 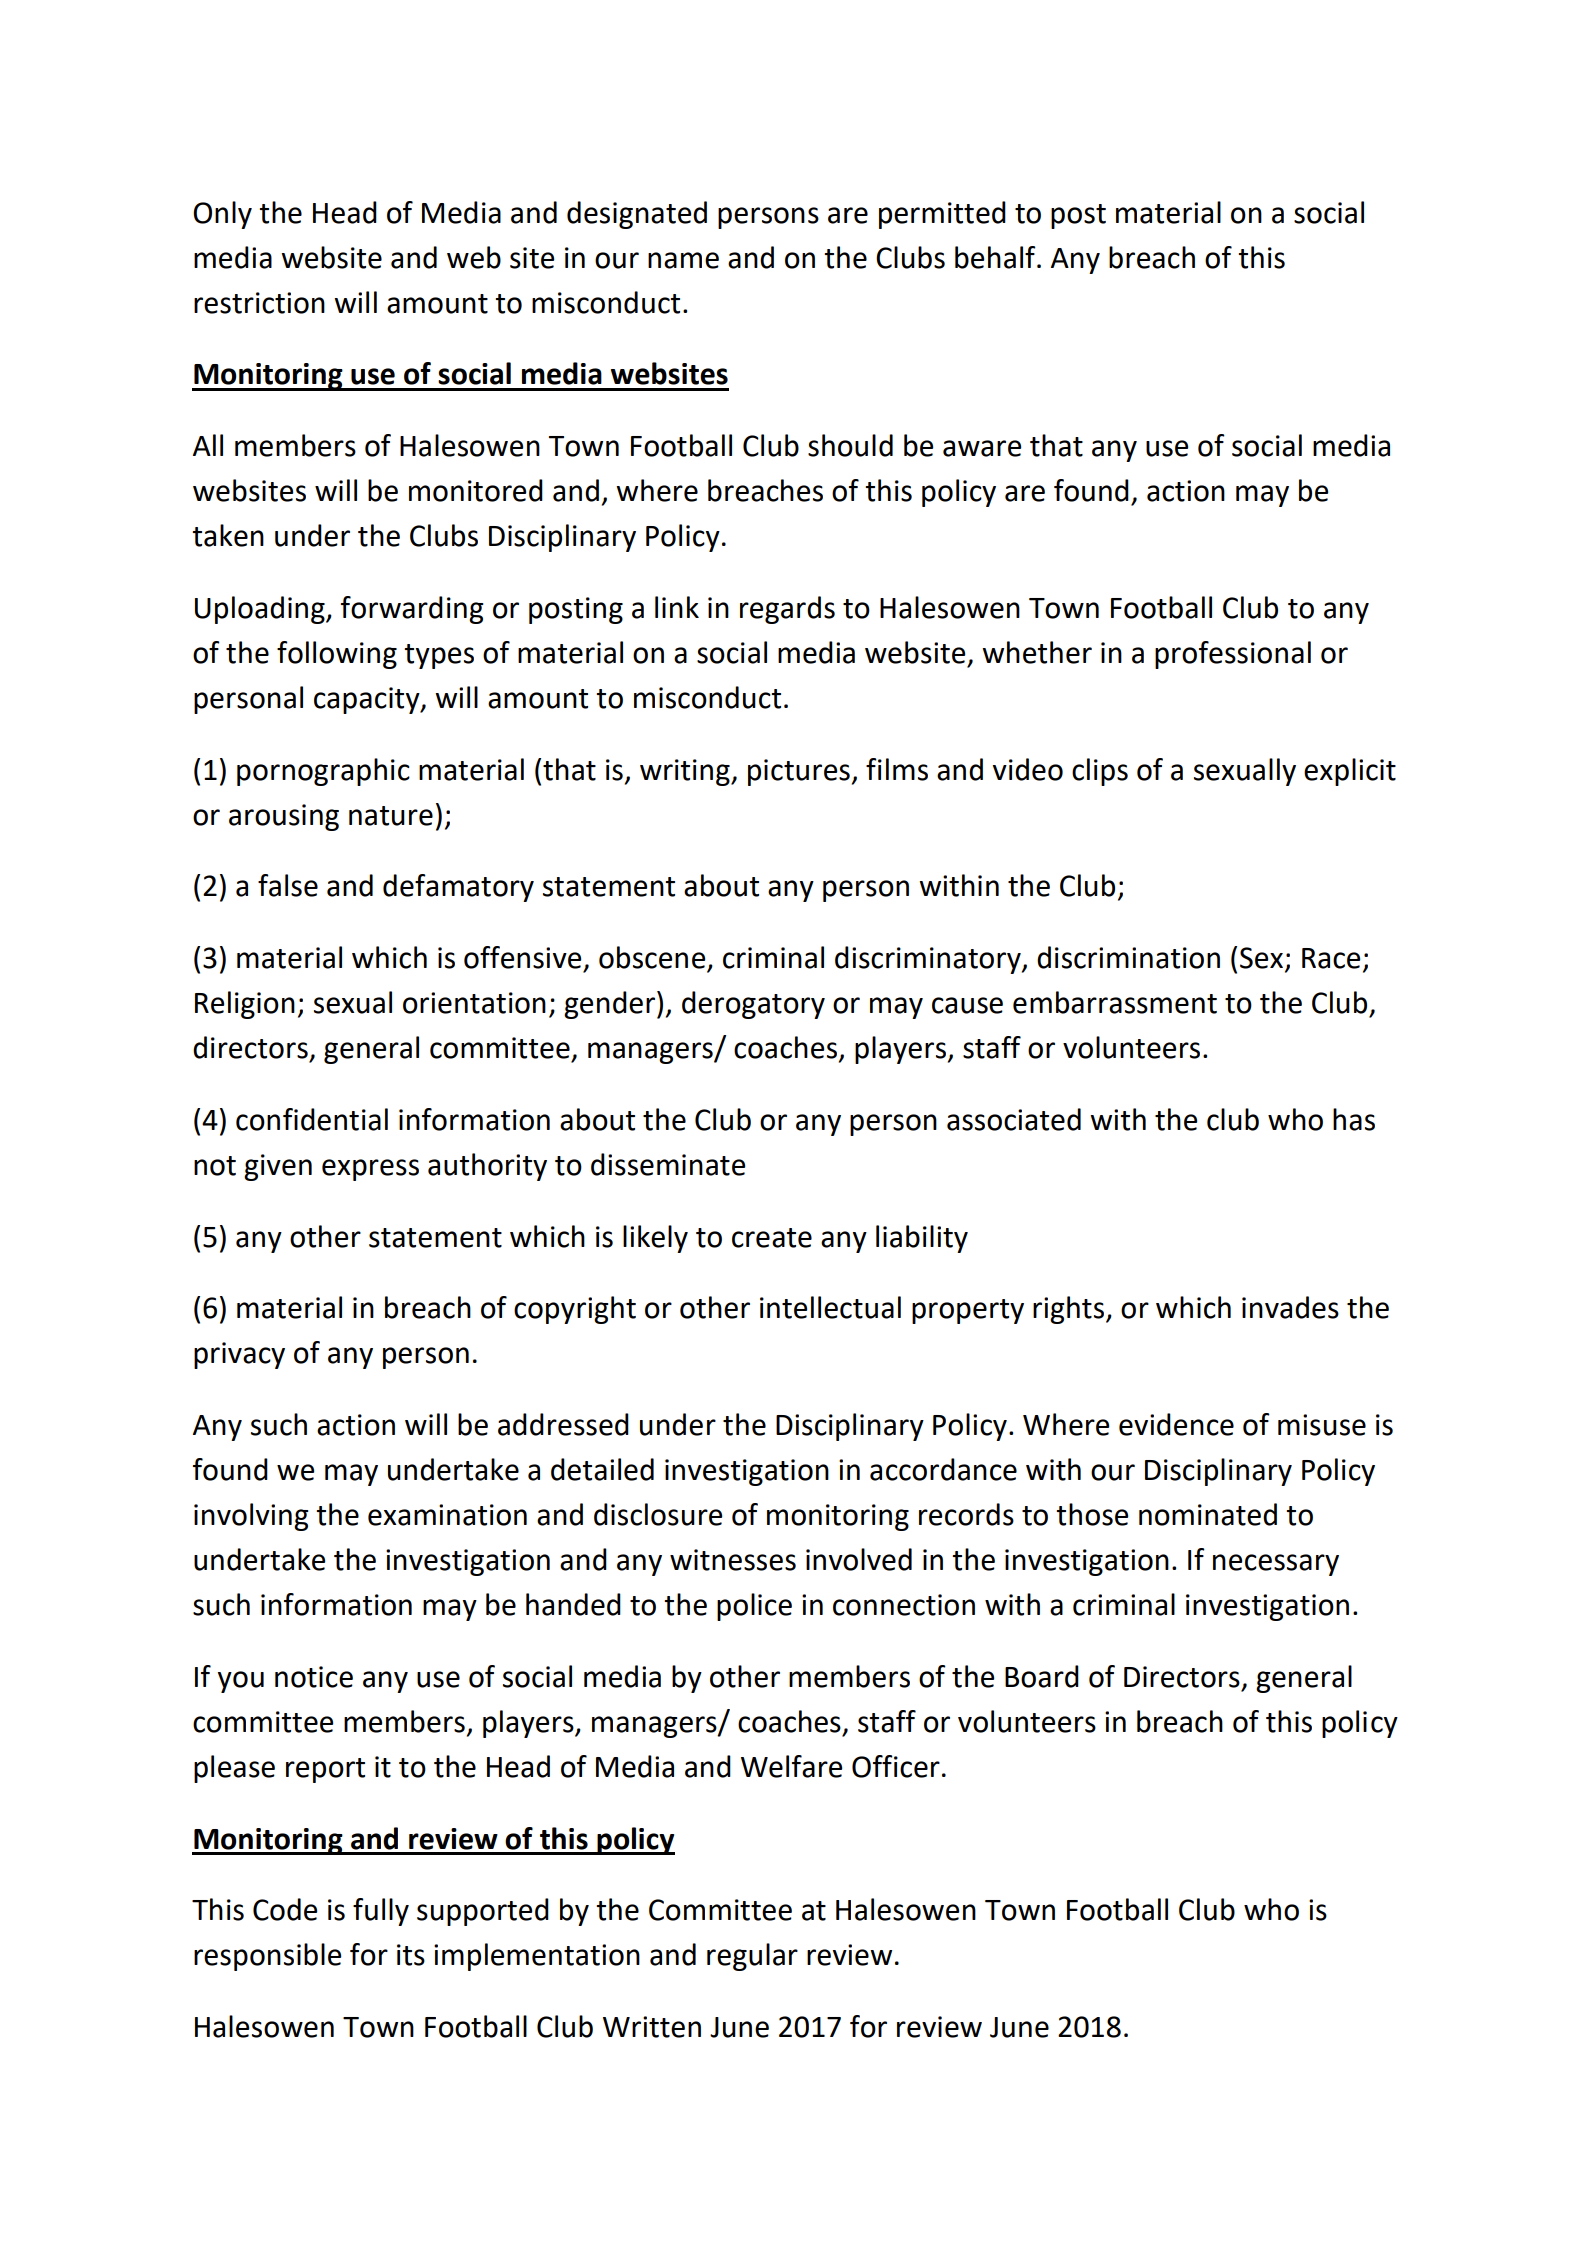 What do you see at coordinates (259, 303) in the image?
I see `restriction` at bounding box center [259, 303].
